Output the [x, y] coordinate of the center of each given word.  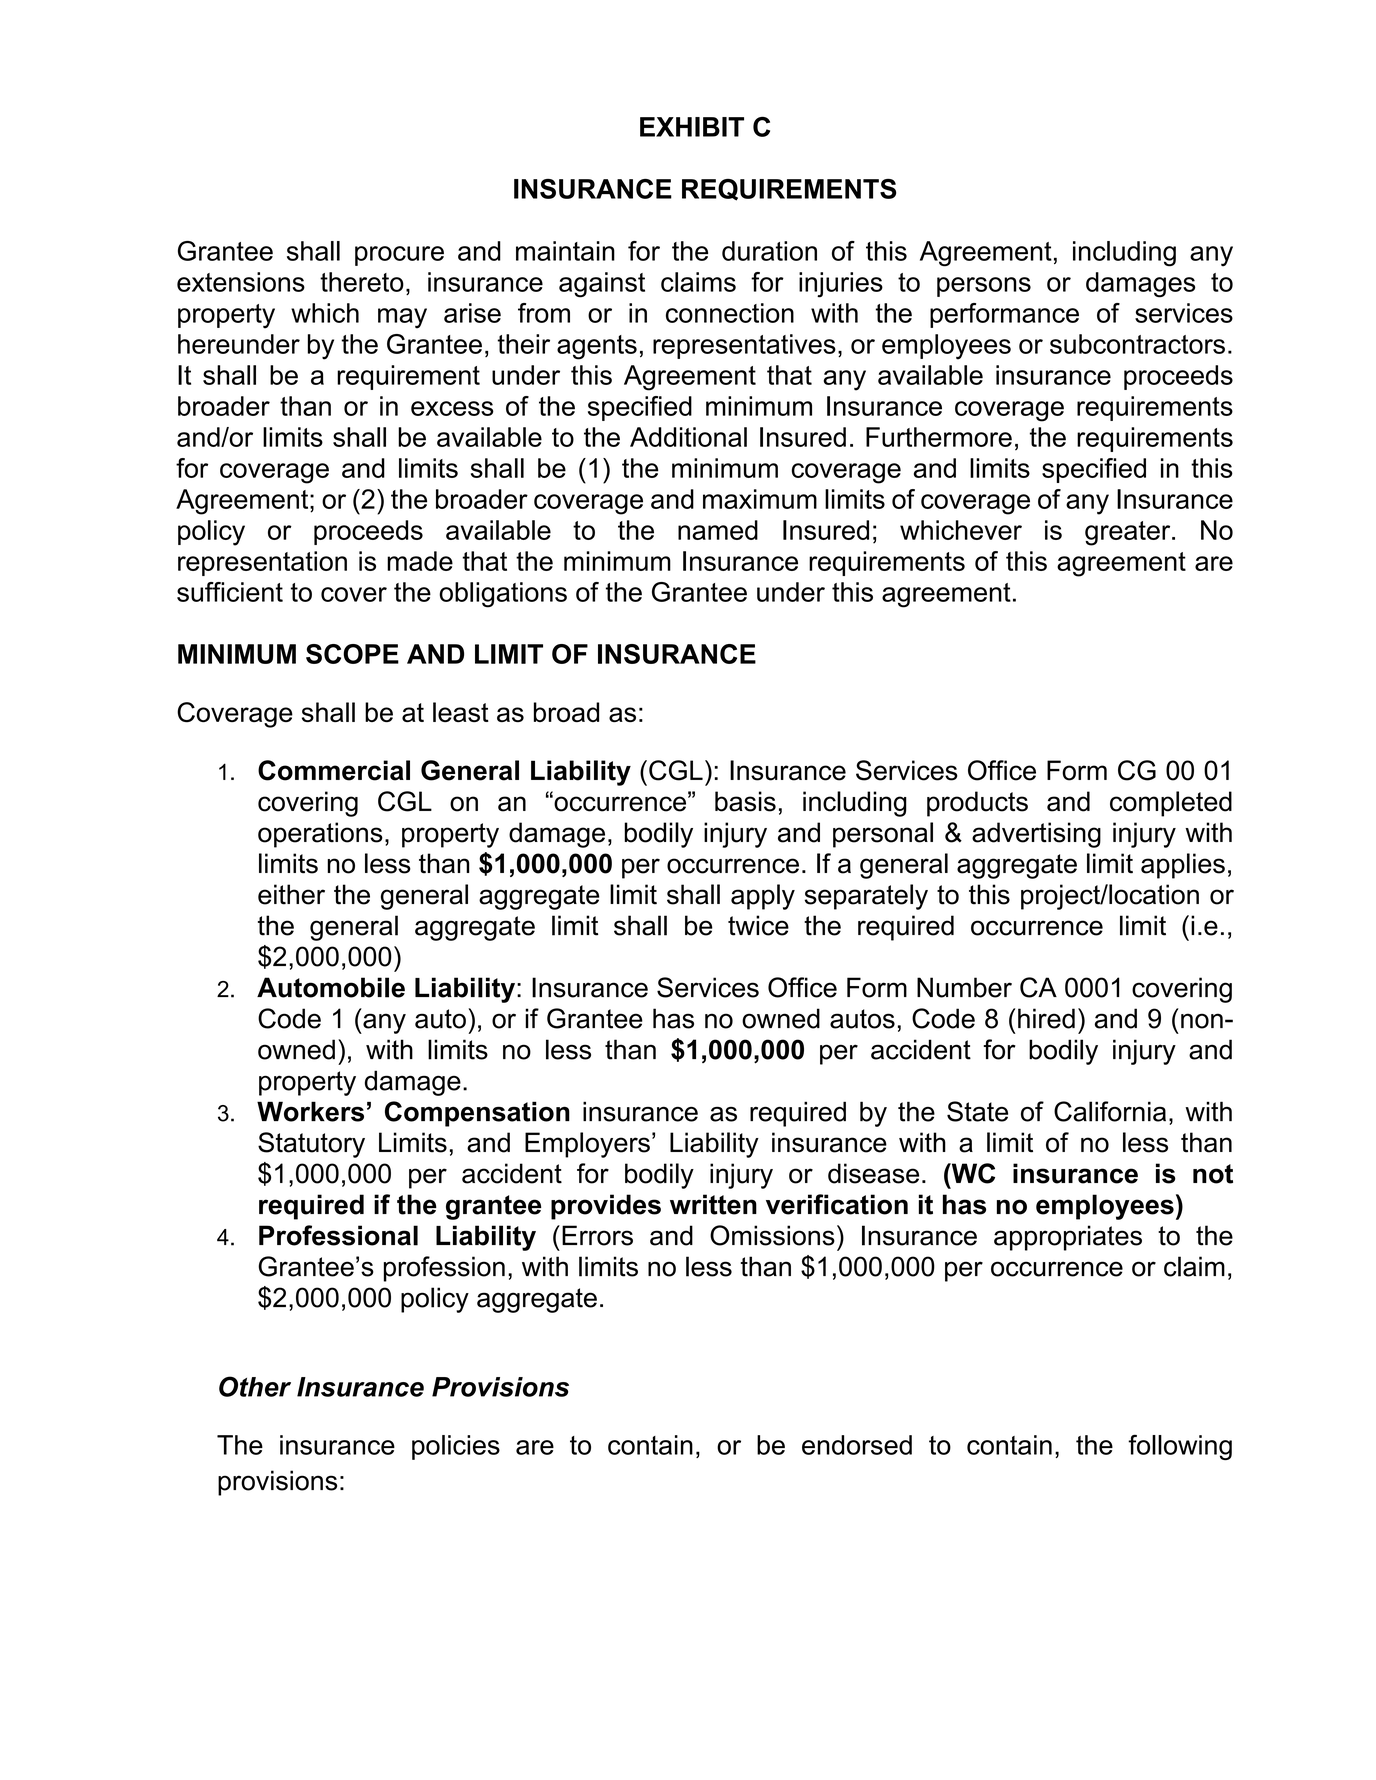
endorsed [857, 1445]
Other [255, 1386]
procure [399, 256]
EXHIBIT [692, 127]
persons [984, 287]
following [1180, 1447]
